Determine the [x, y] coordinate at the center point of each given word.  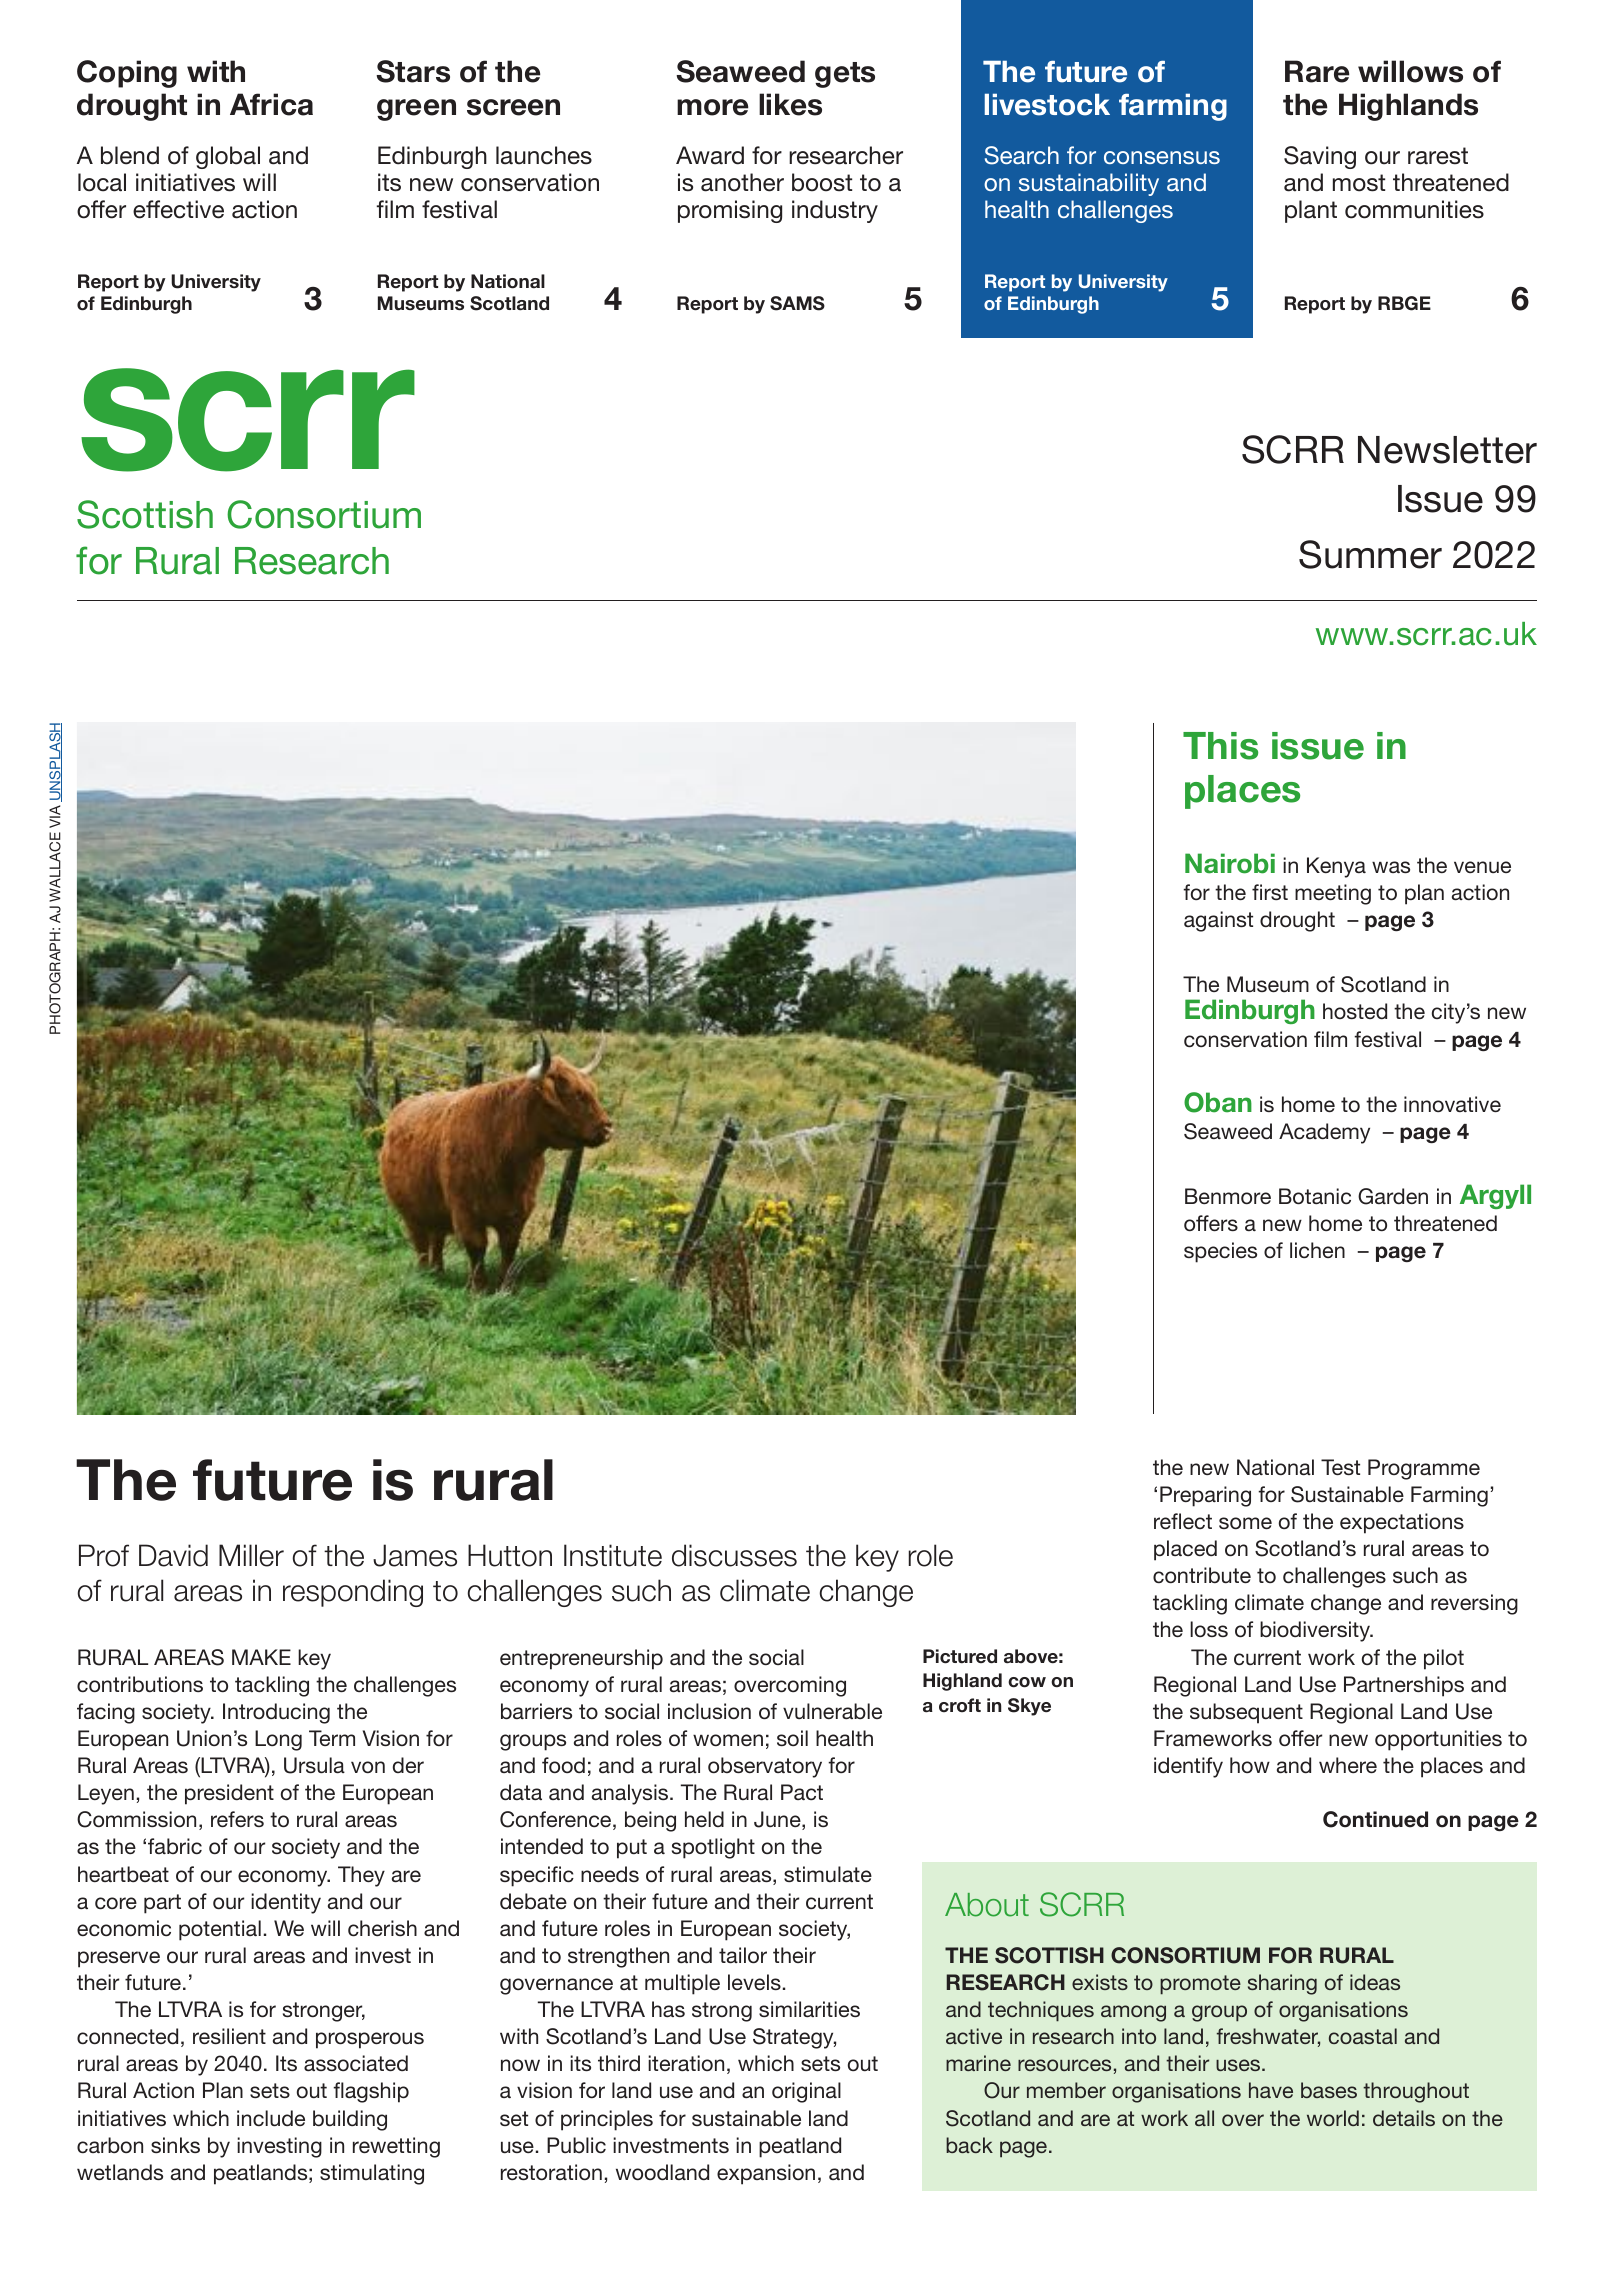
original [806, 2092]
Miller [251, 1555]
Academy [1324, 1133]
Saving [1320, 157]
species [1220, 1252]
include [271, 2118]
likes [790, 104]
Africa [271, 104]
